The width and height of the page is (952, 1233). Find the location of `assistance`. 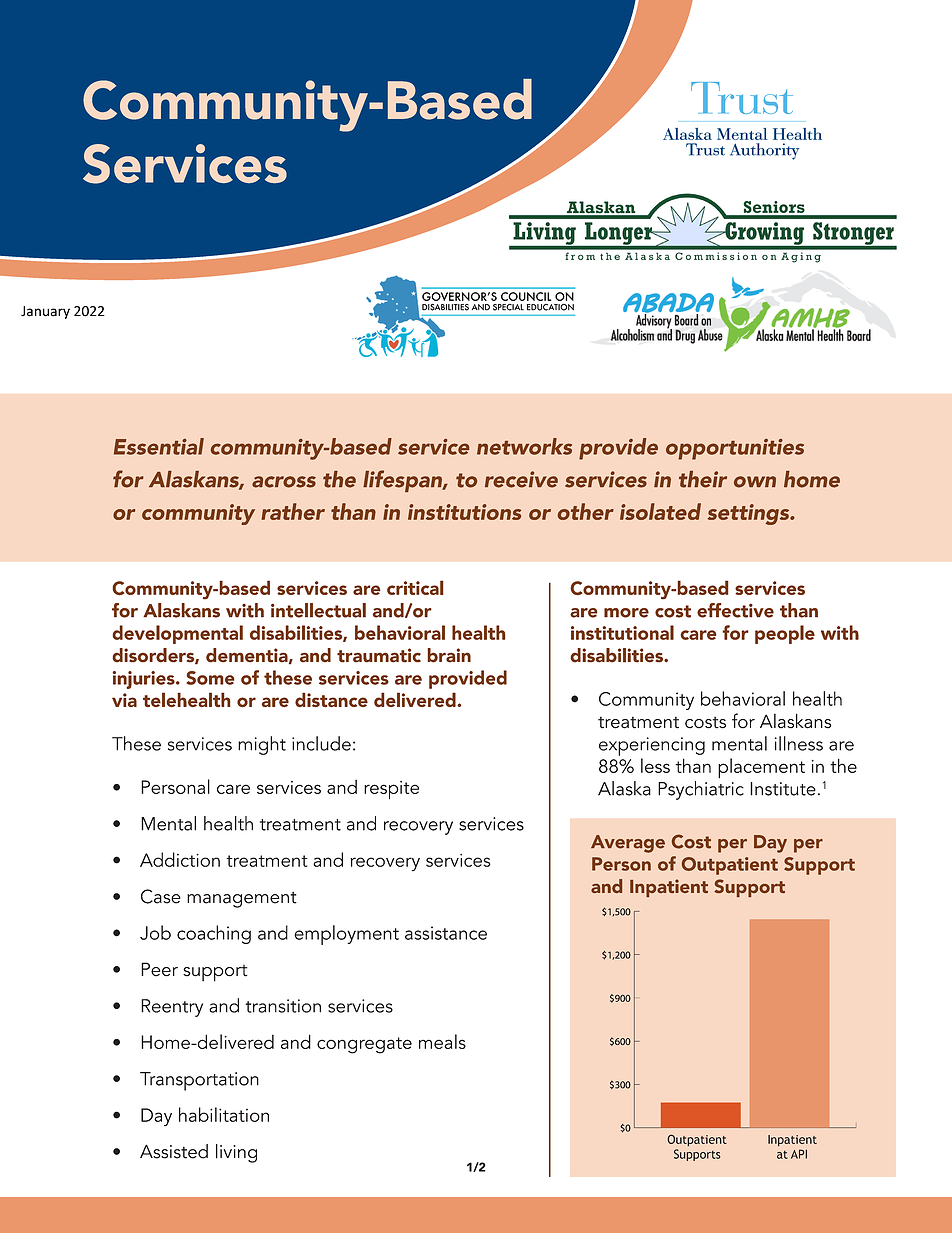

assistance is located at coordinates (446, 933).
